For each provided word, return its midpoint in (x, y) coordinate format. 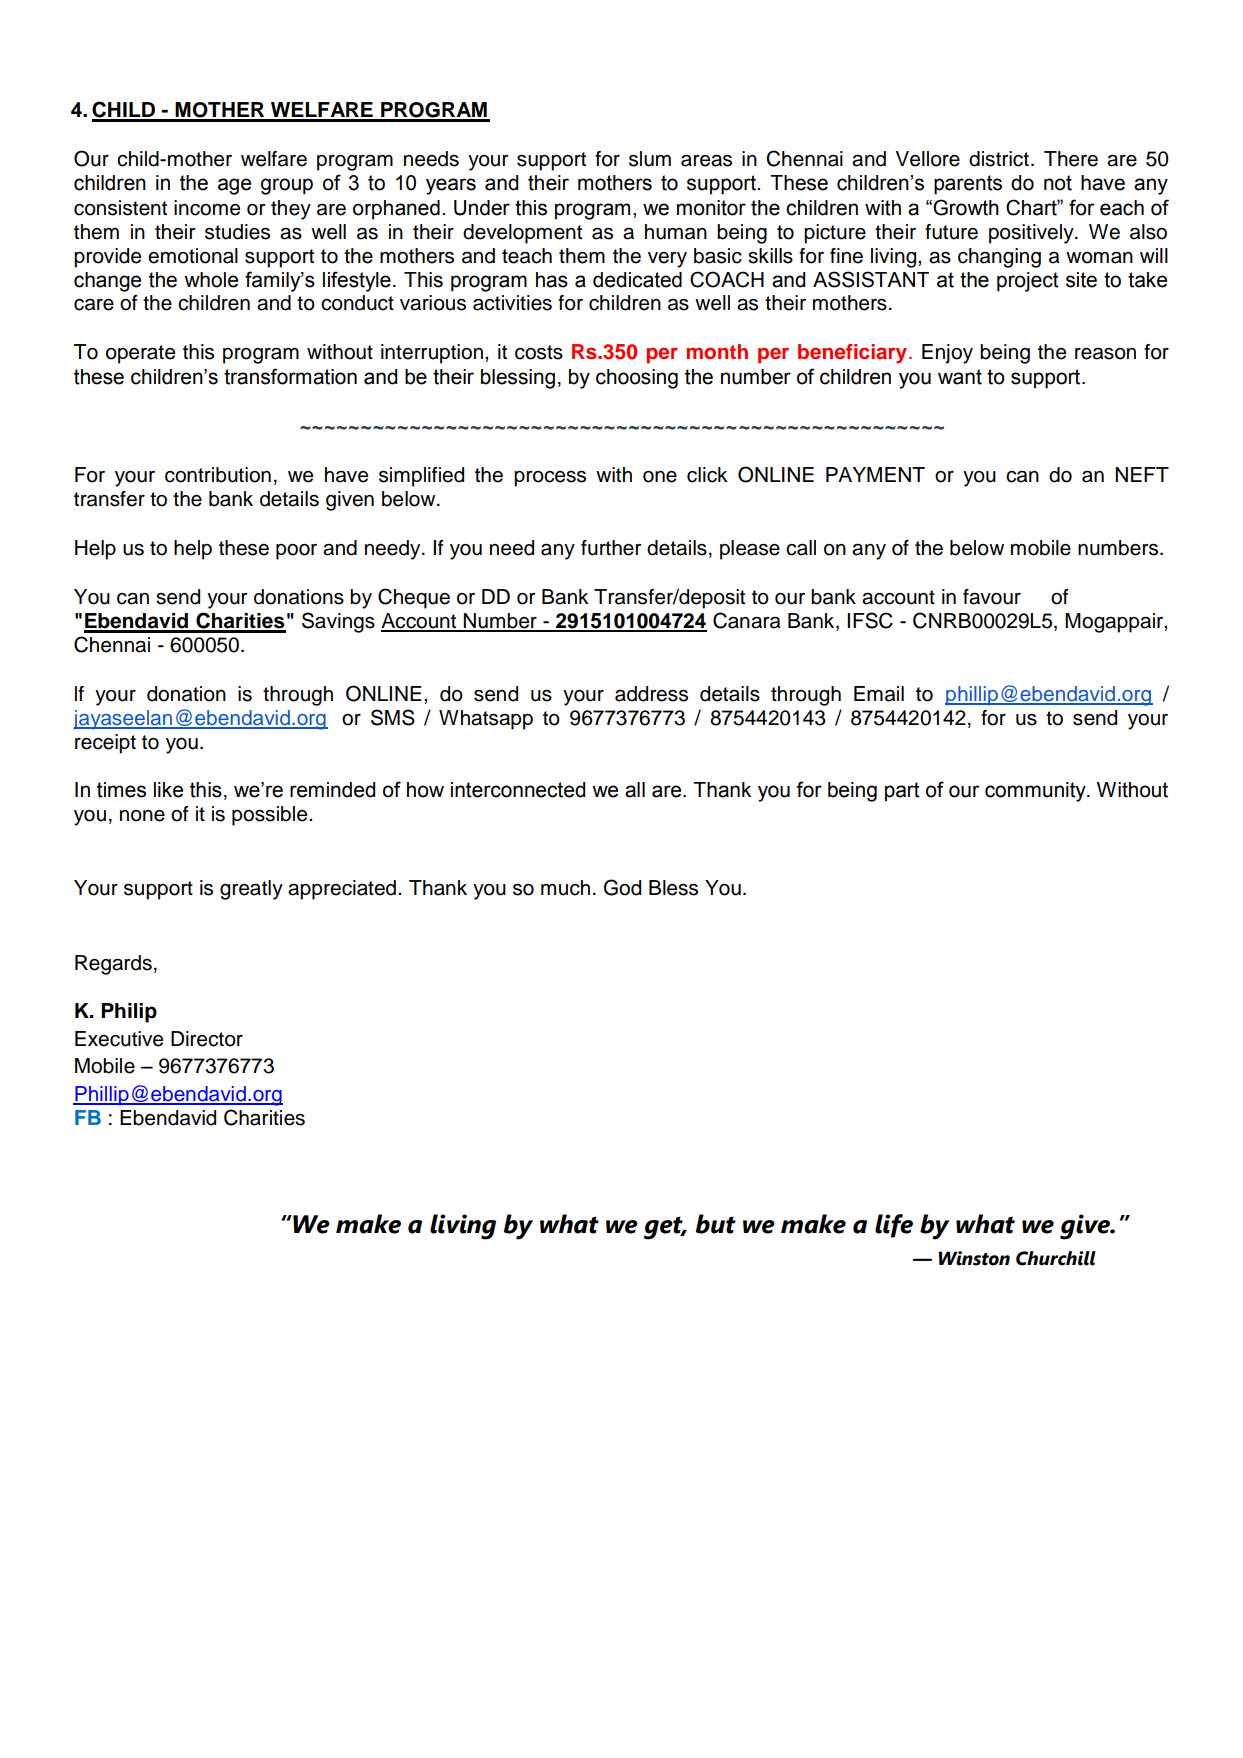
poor (296, 552)
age (234, 186)
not (1058, 183)
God (622, 887)
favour (992, 597)
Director (207, 1039)
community (1036, 792)
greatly (251, 890)
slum (650, 159)
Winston (974, 1258)
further (611, 548)
